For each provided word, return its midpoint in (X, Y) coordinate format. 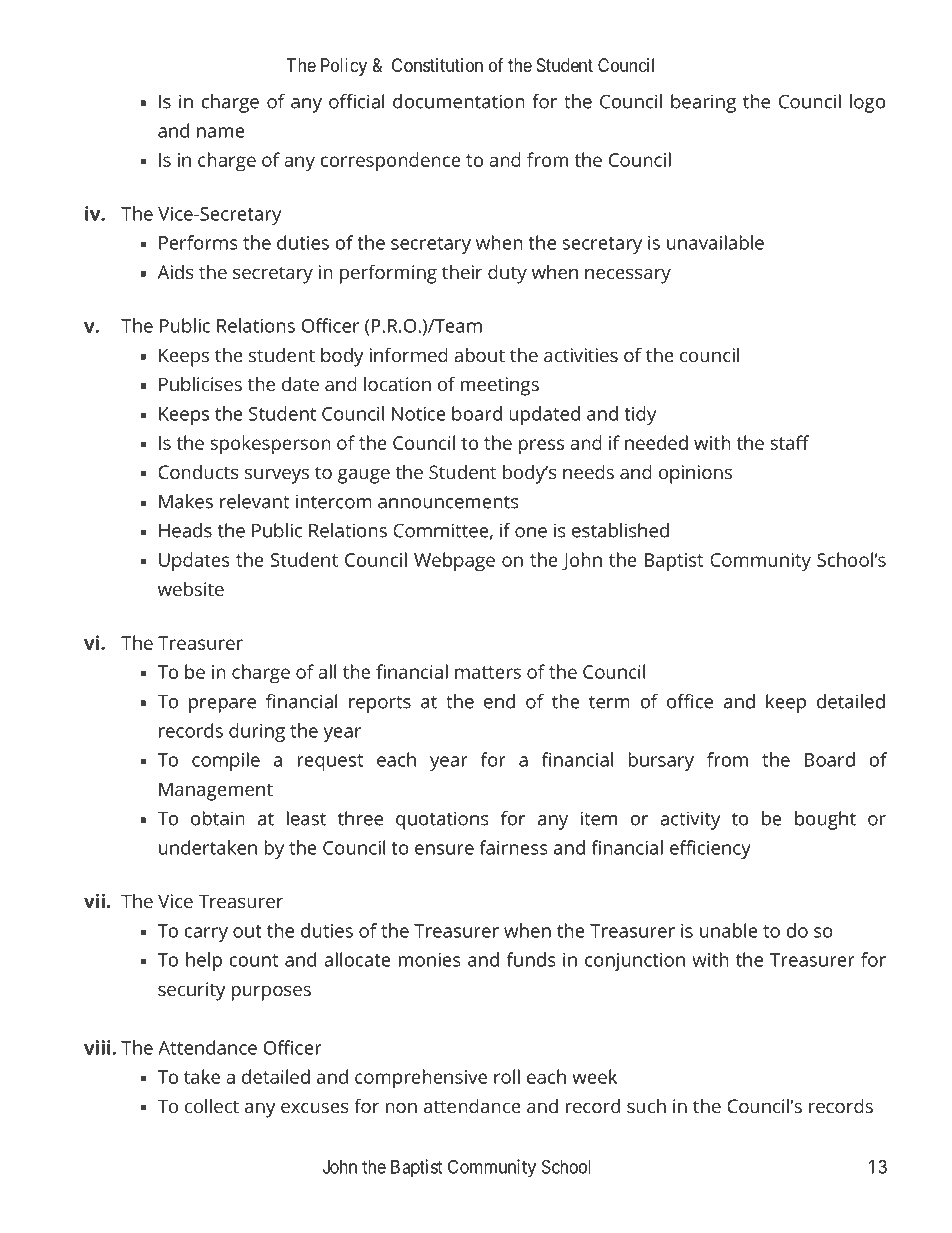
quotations (442, 820)
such (646, 1106)
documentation (459, 101)
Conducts (198, 472)
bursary (661, 761)
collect (212, 1106)
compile (226, 761)
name (221, 132)
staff (789, 442)
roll (507, 1076)
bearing (703, 103)
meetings (500, 386)
